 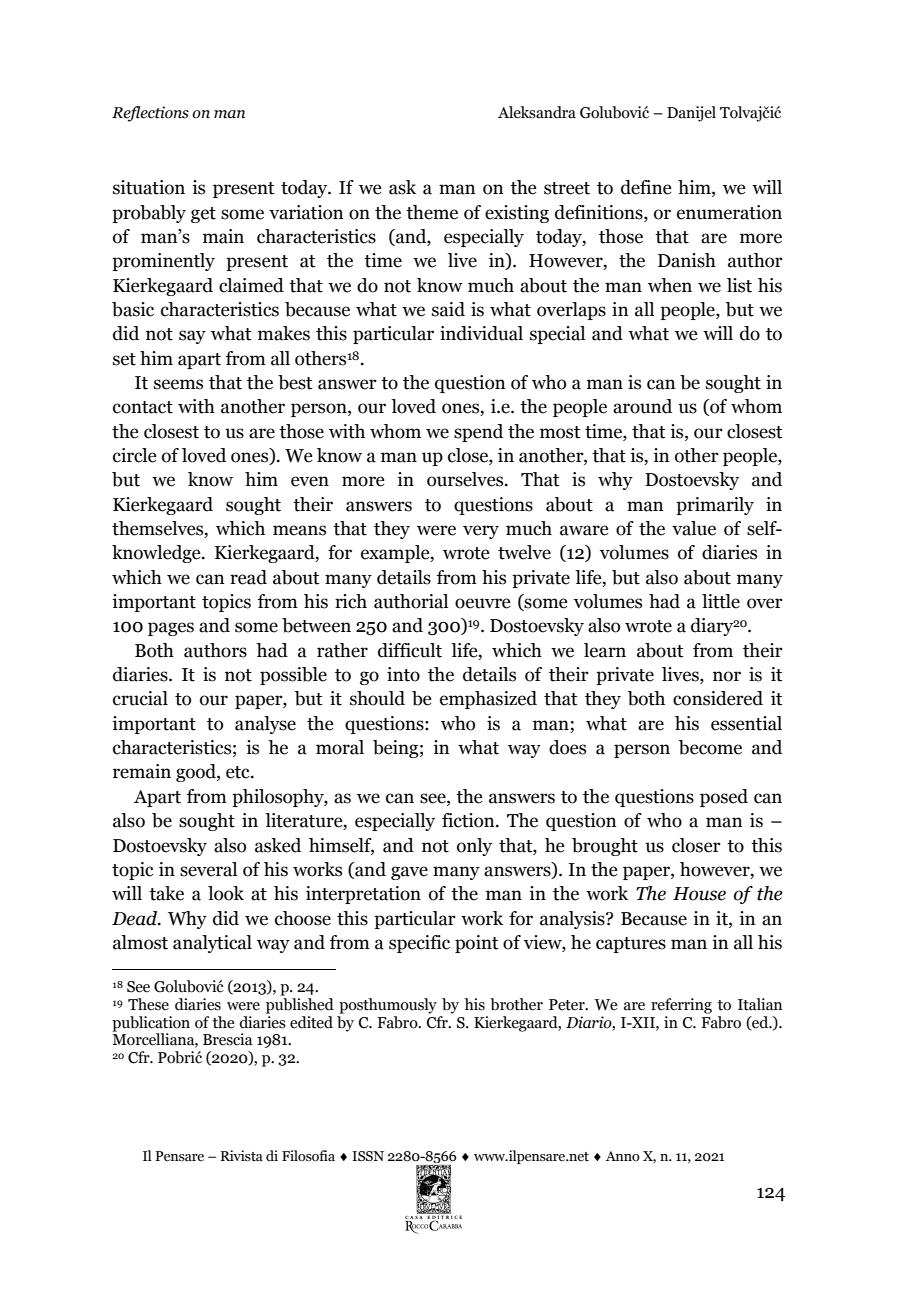 I want to click on theme, so click(x=432, y=212).
